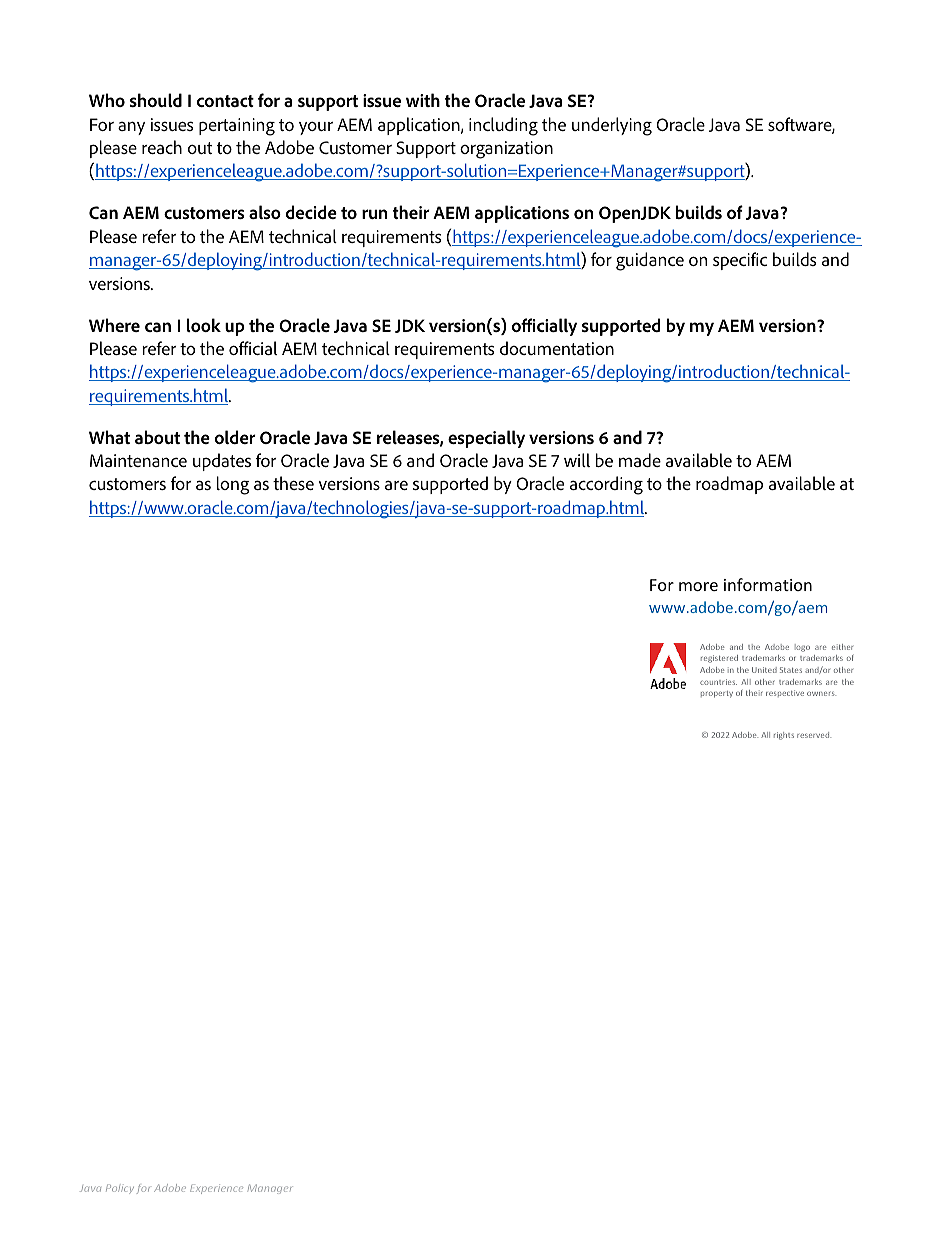 The width and height of the document is (952, 1233). What do you see at coordinates (718, 682) in the document?
I see `countries` at bounding box center [718, 682].
